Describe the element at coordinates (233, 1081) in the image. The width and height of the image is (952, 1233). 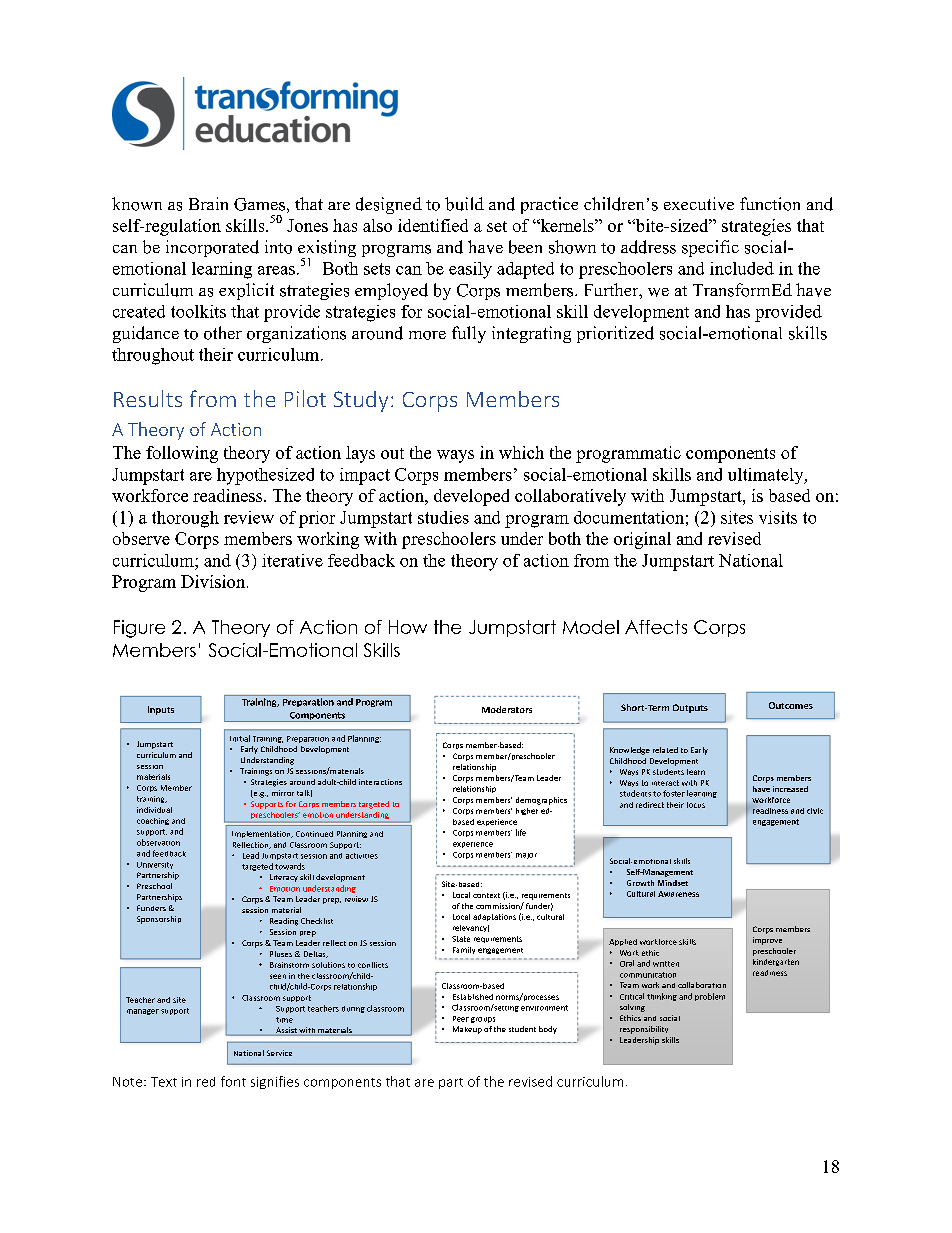
I see `font` at that location.
